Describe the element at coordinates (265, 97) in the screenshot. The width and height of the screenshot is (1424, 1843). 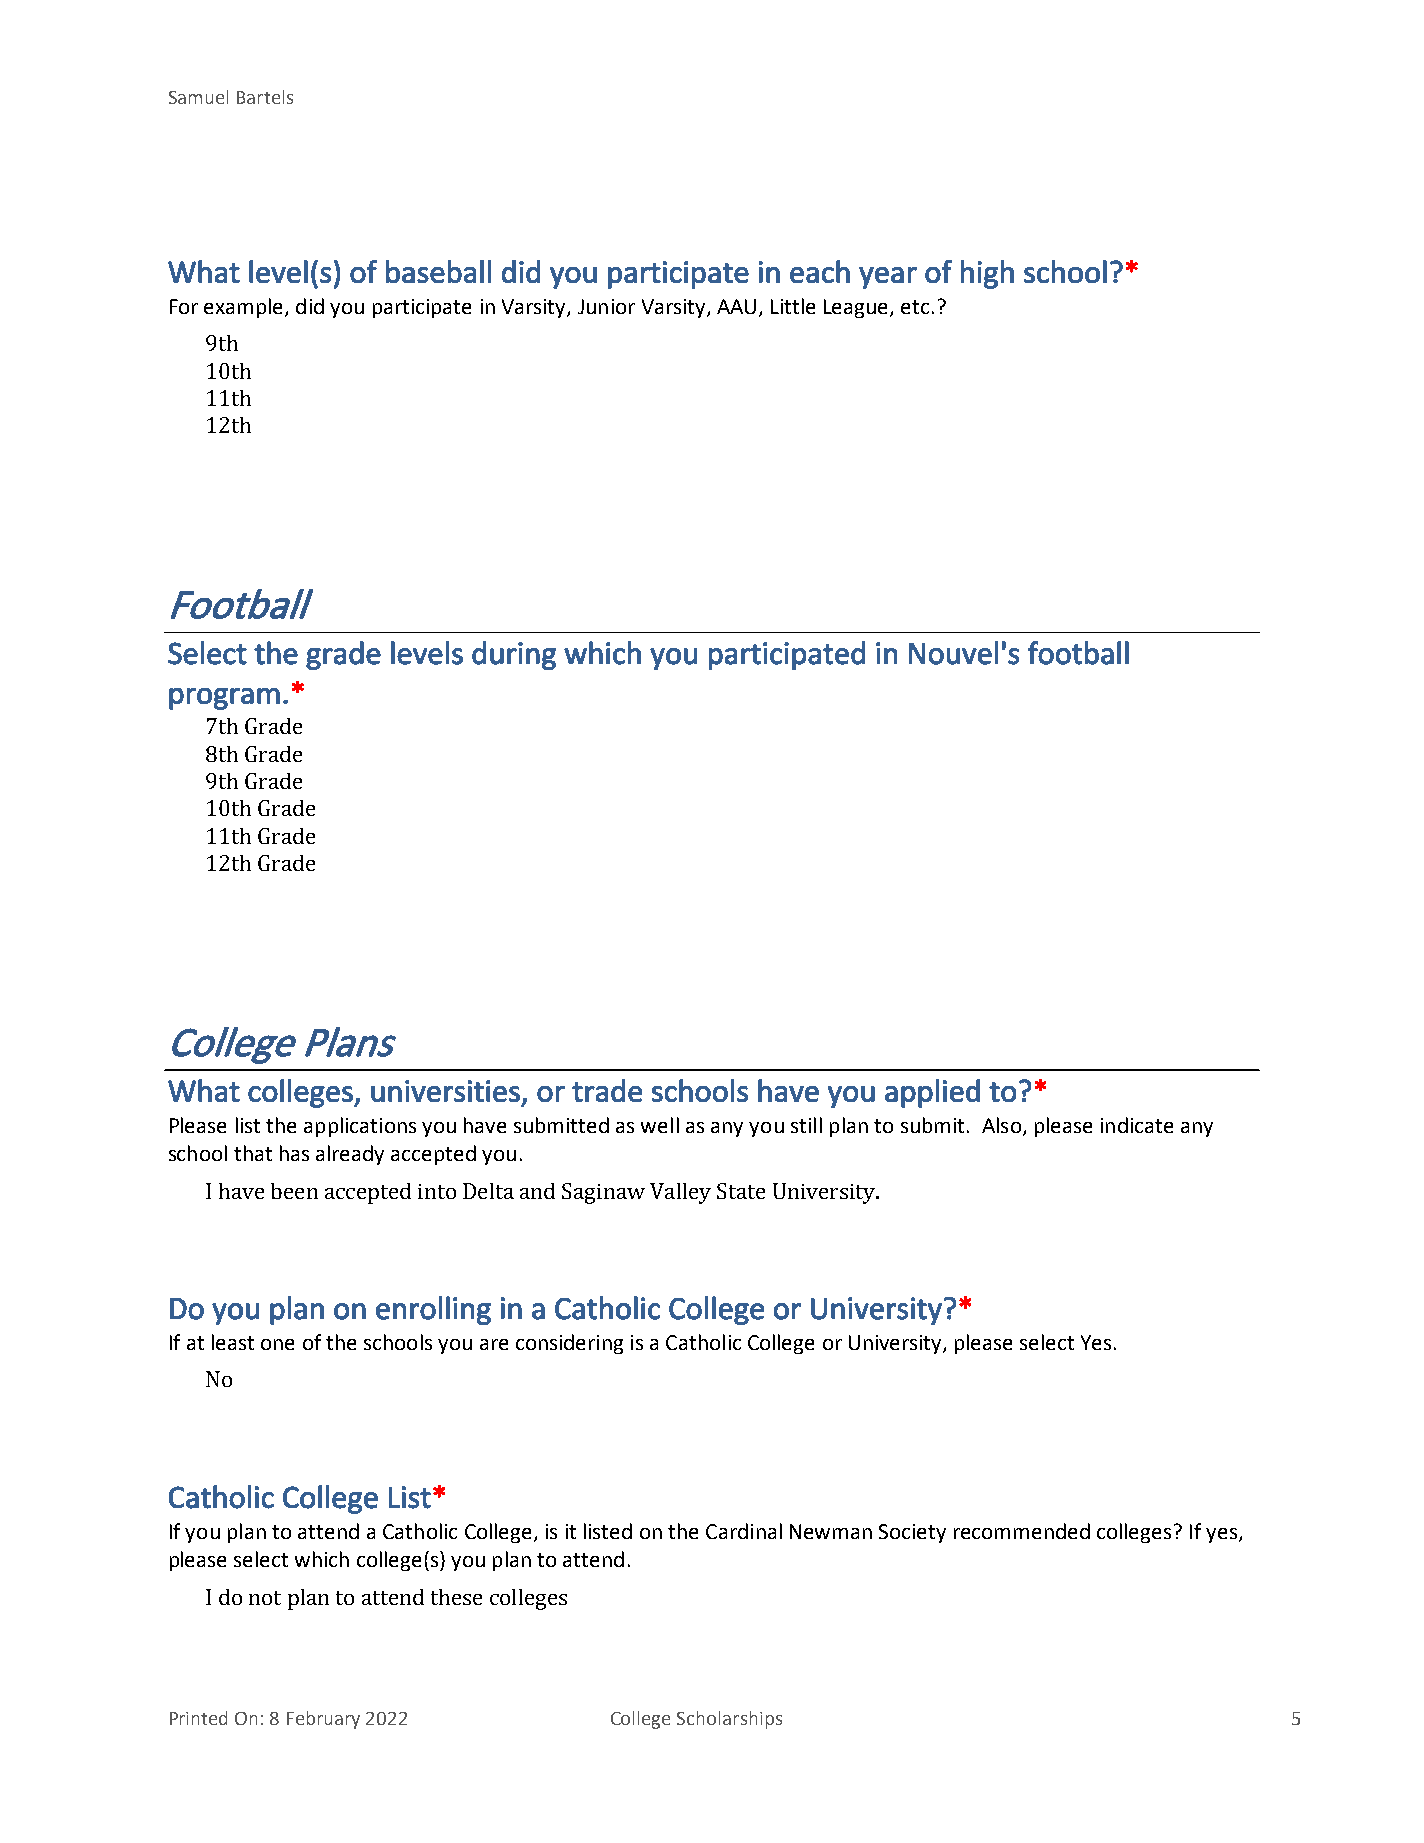
I see `Bartels` at that location.
